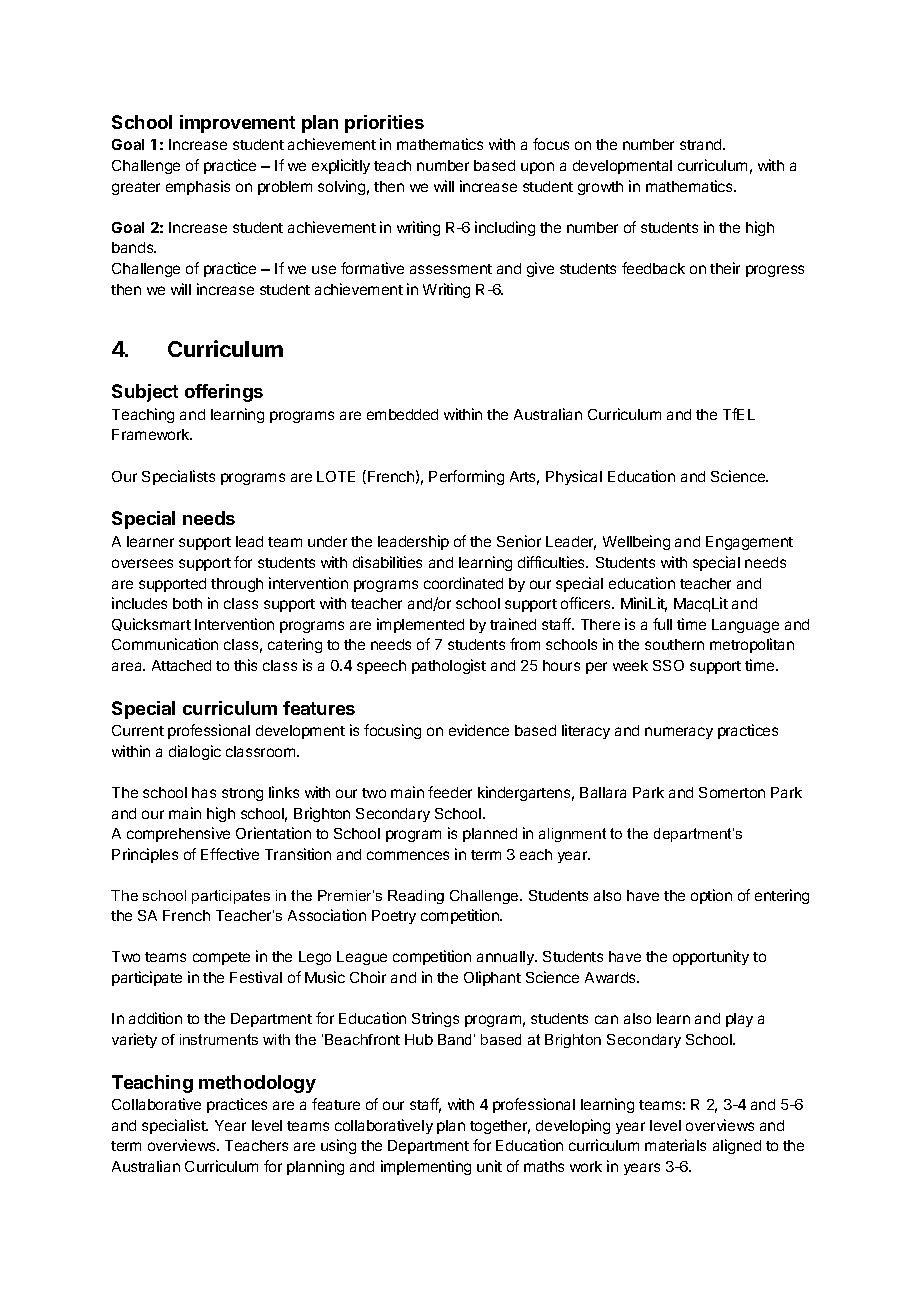 Image resolution: width=924 pixels, height=1308 pixels. Describe the element at coordinates (711, 896) in the screenshot. I see `option` at that location.
